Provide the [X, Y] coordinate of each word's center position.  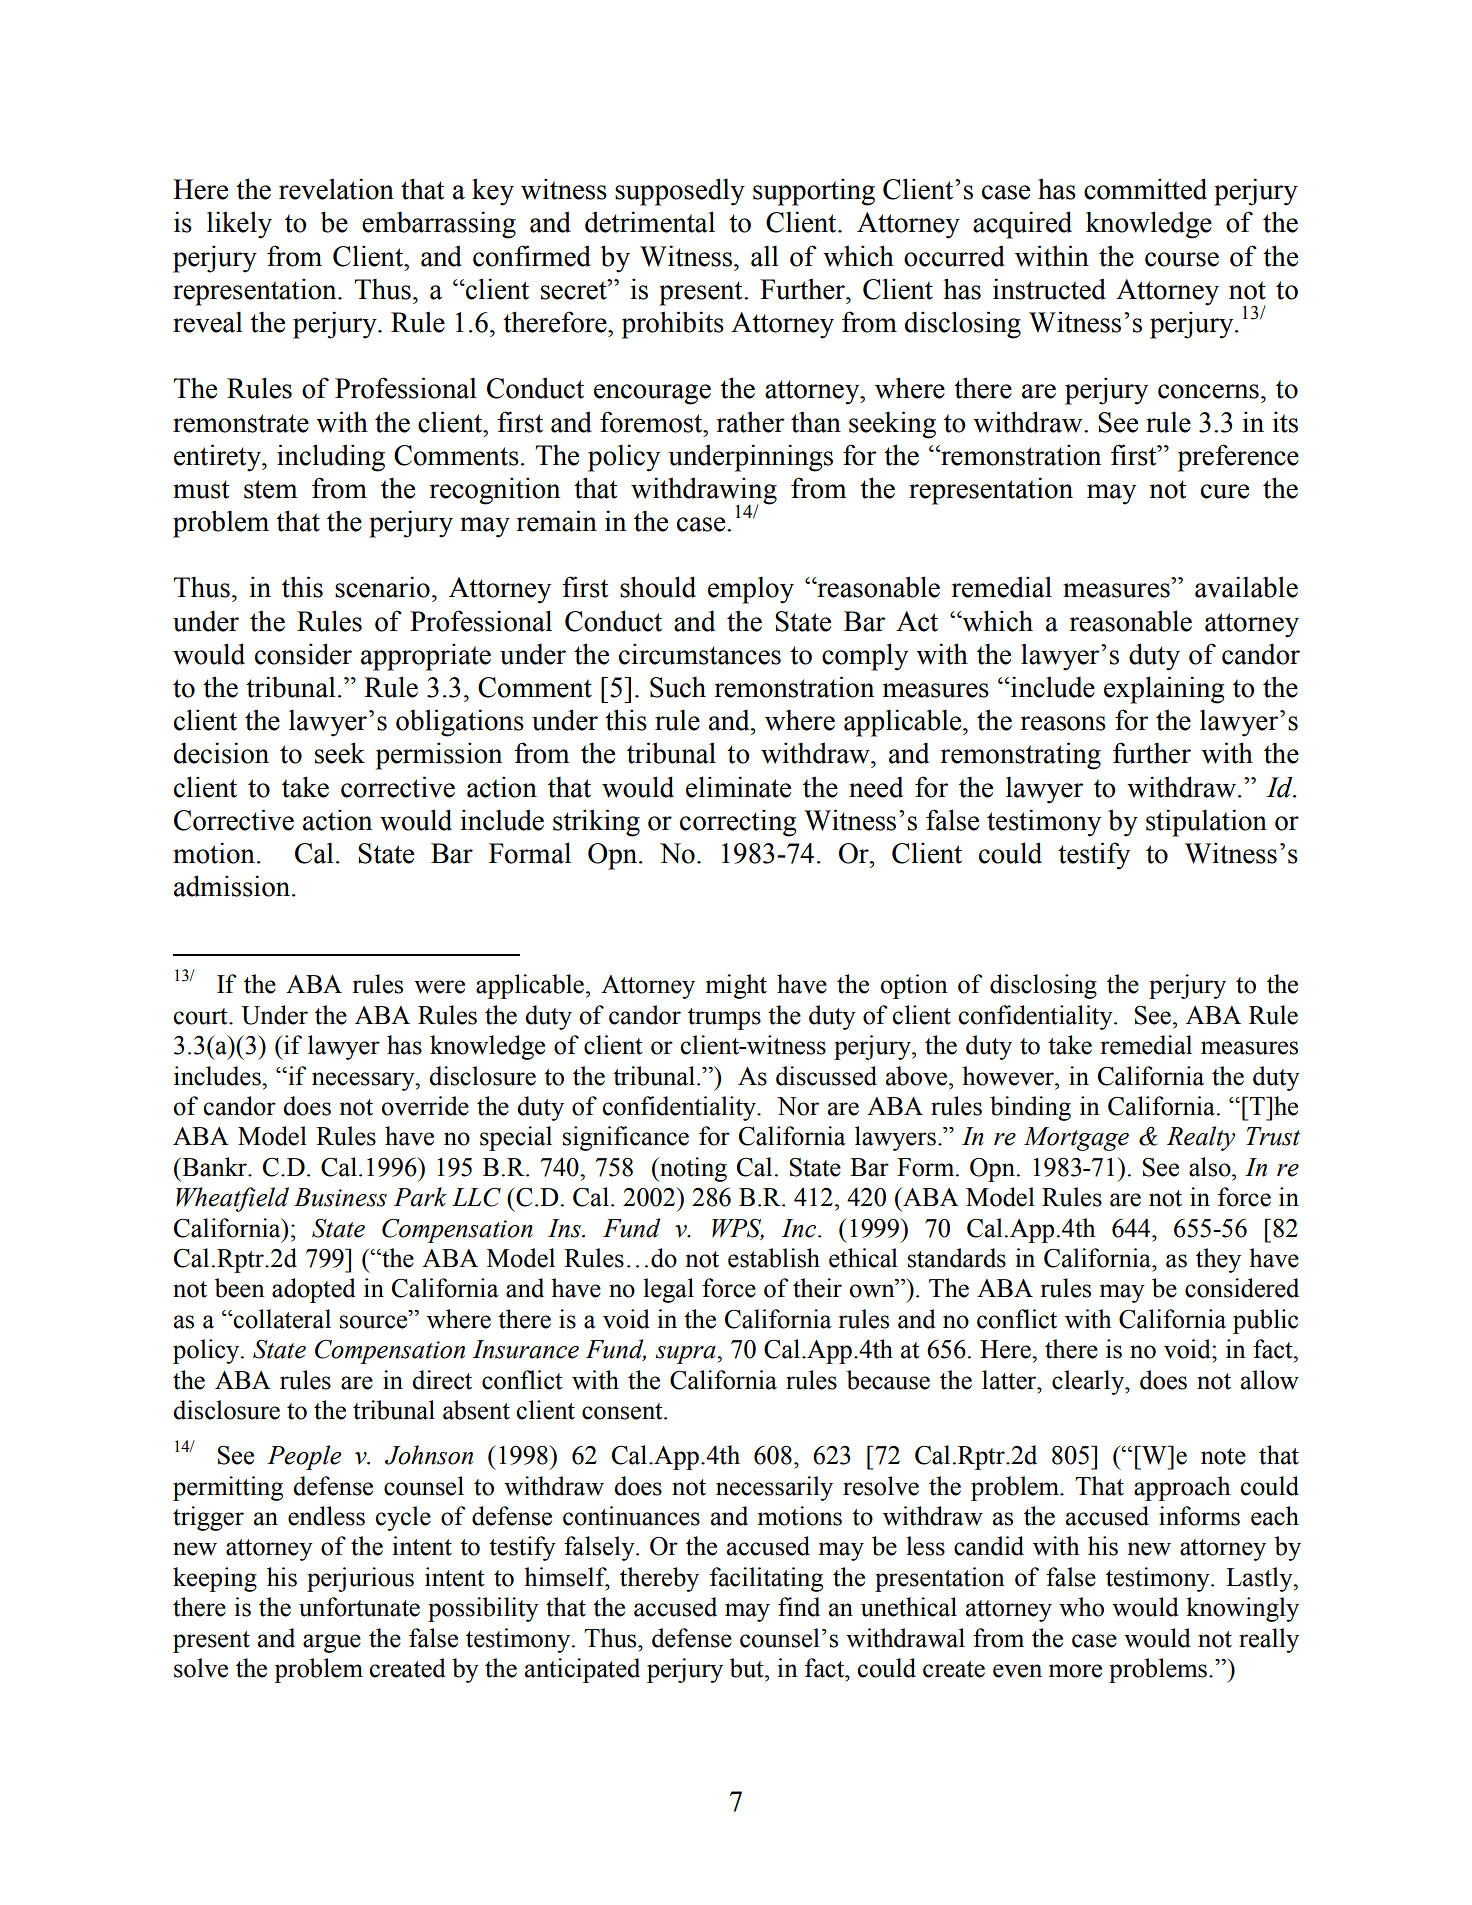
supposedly [680, 192]
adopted [314, 1290]
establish [774, 1258]
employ [751, 590]
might [736, 986]
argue [332, 1643]
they [1218, 1260]
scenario [382, 587]
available [1246, 587]
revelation [336, 189]
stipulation [1206, 823]
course [1182, 259]
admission [233, 886]
